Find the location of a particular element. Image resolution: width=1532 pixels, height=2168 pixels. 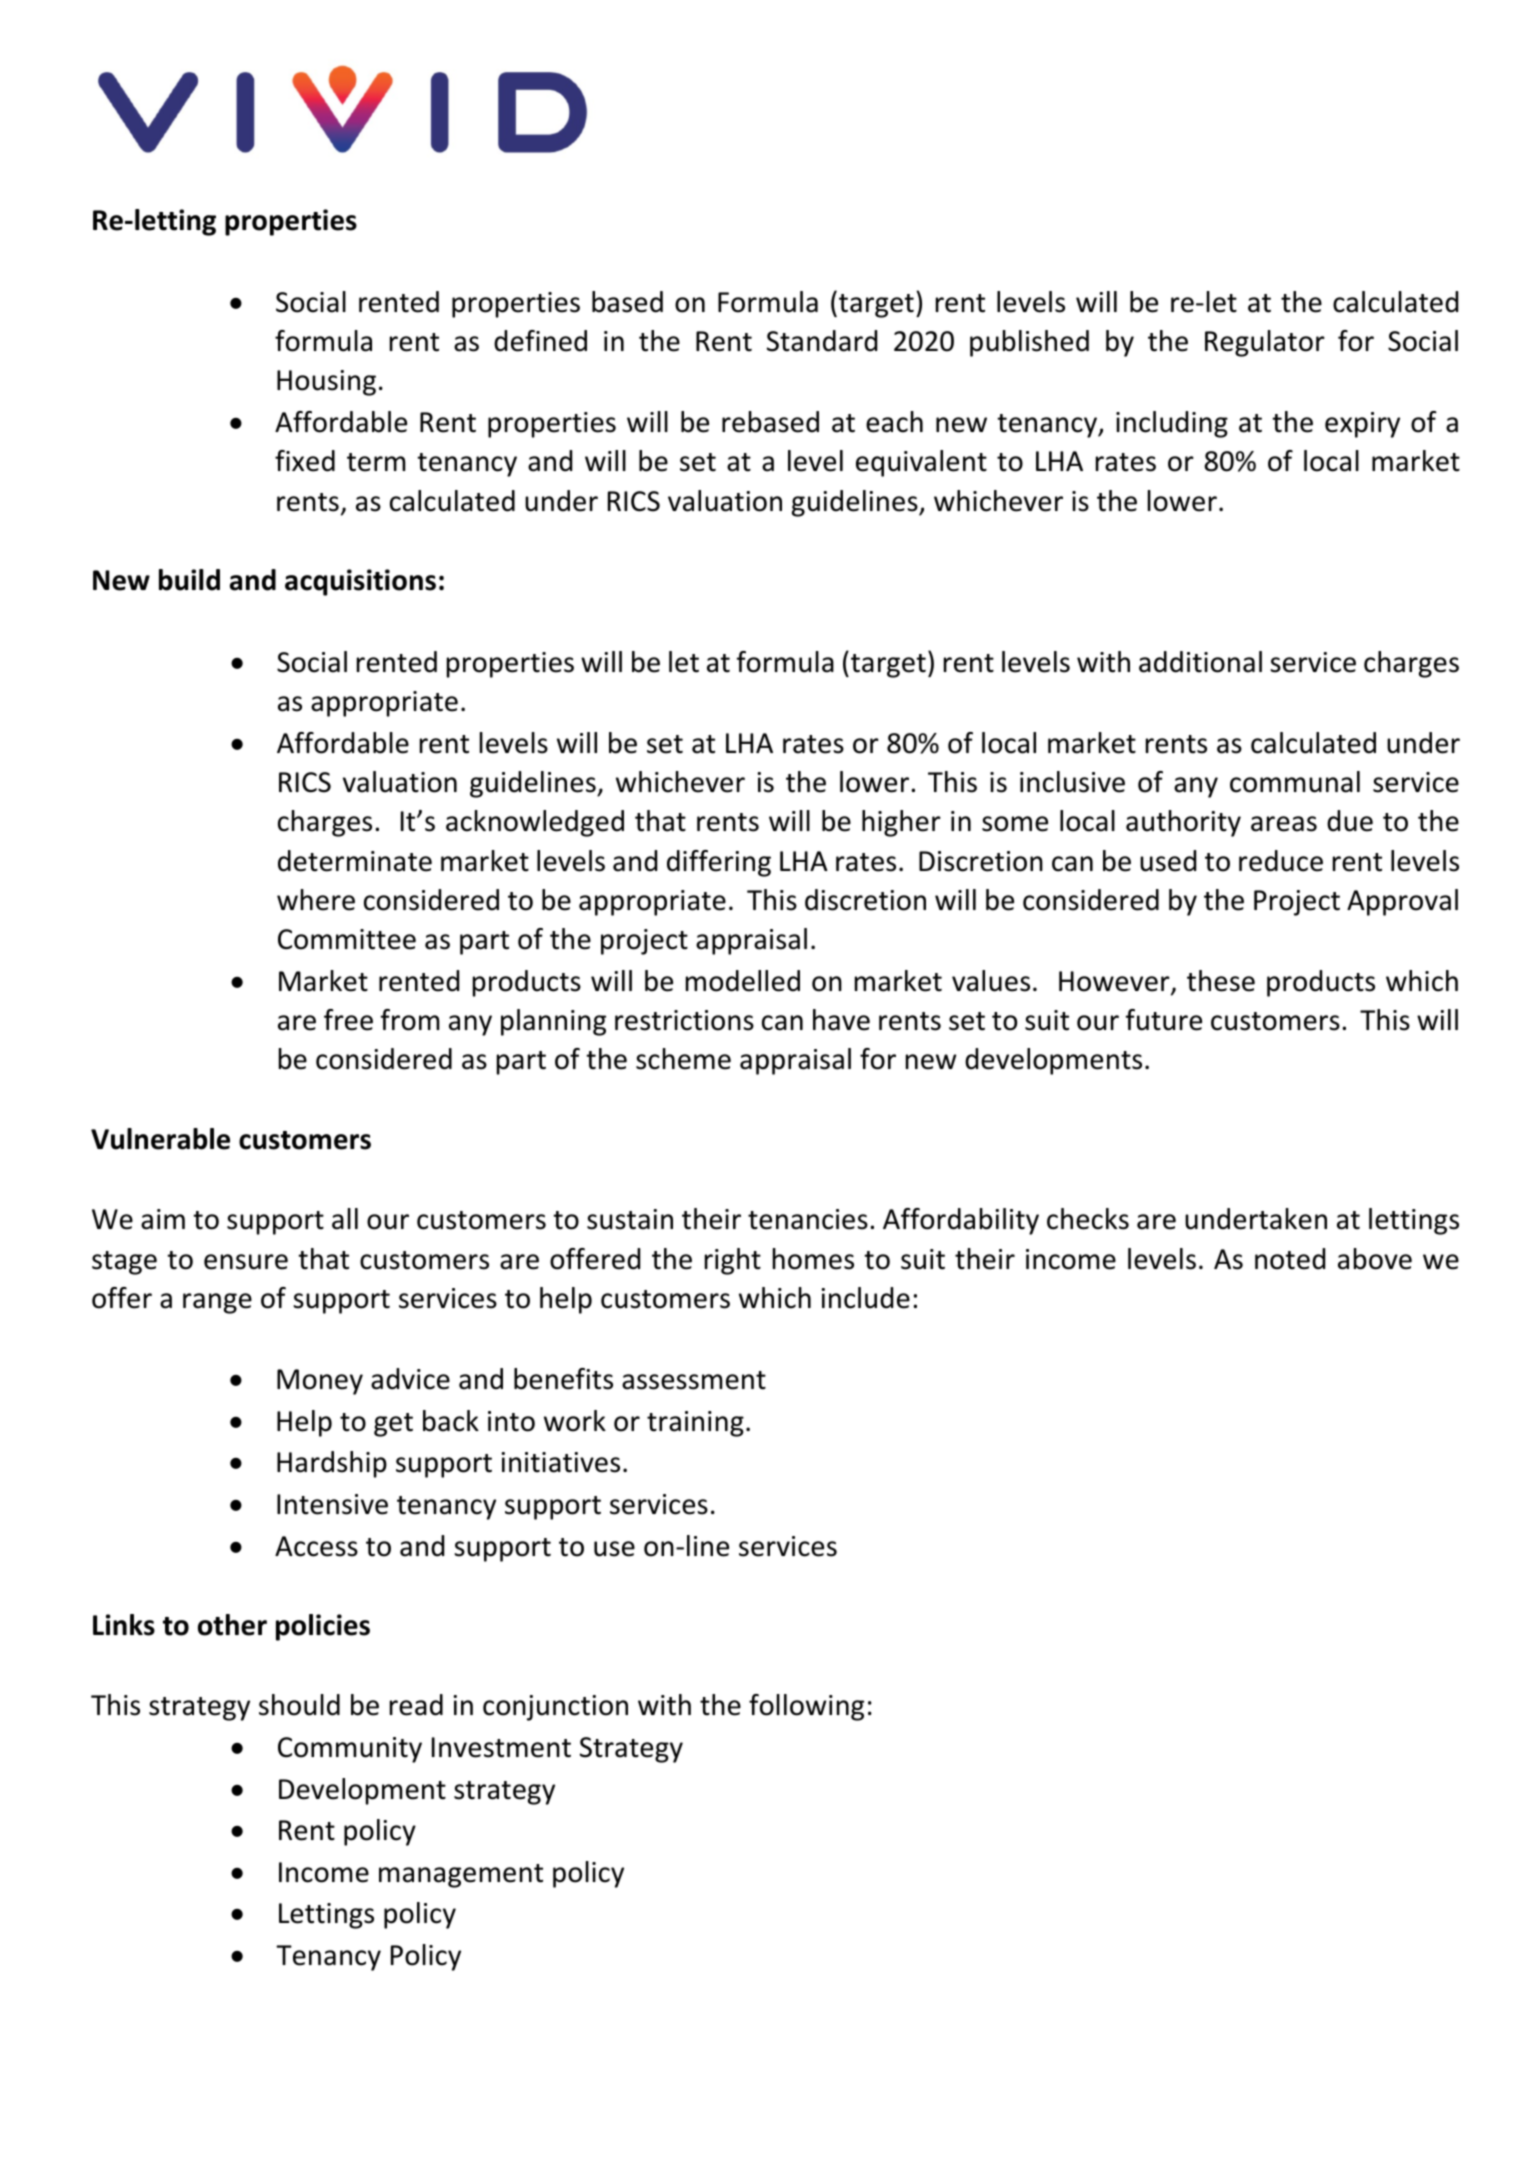

future is located at coordinates (1164, 1020).
